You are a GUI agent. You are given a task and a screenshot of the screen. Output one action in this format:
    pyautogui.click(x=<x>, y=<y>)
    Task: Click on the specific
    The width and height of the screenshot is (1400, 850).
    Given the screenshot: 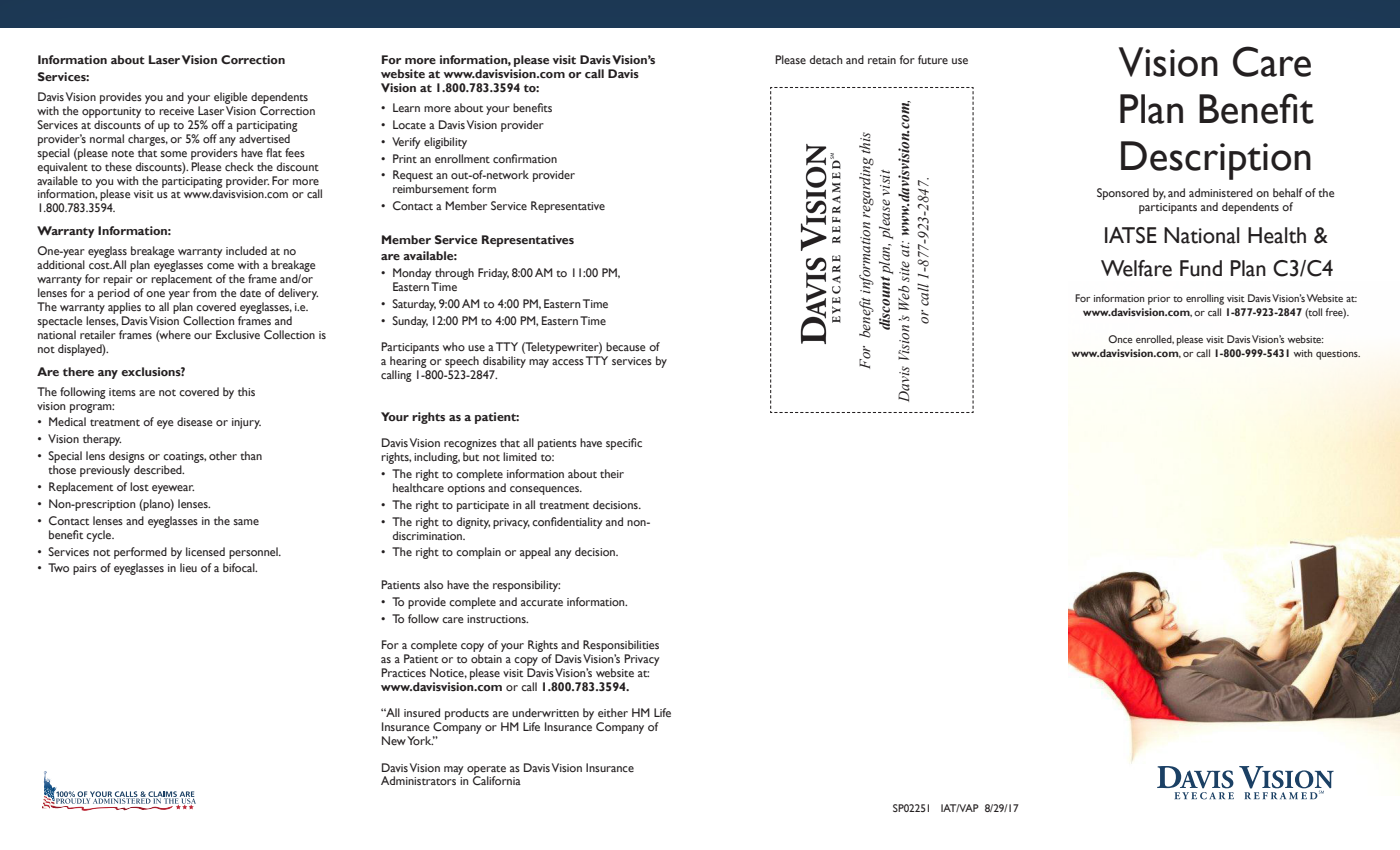 What is the action you would take?
    pyautogui.click(x=624, y=444)
